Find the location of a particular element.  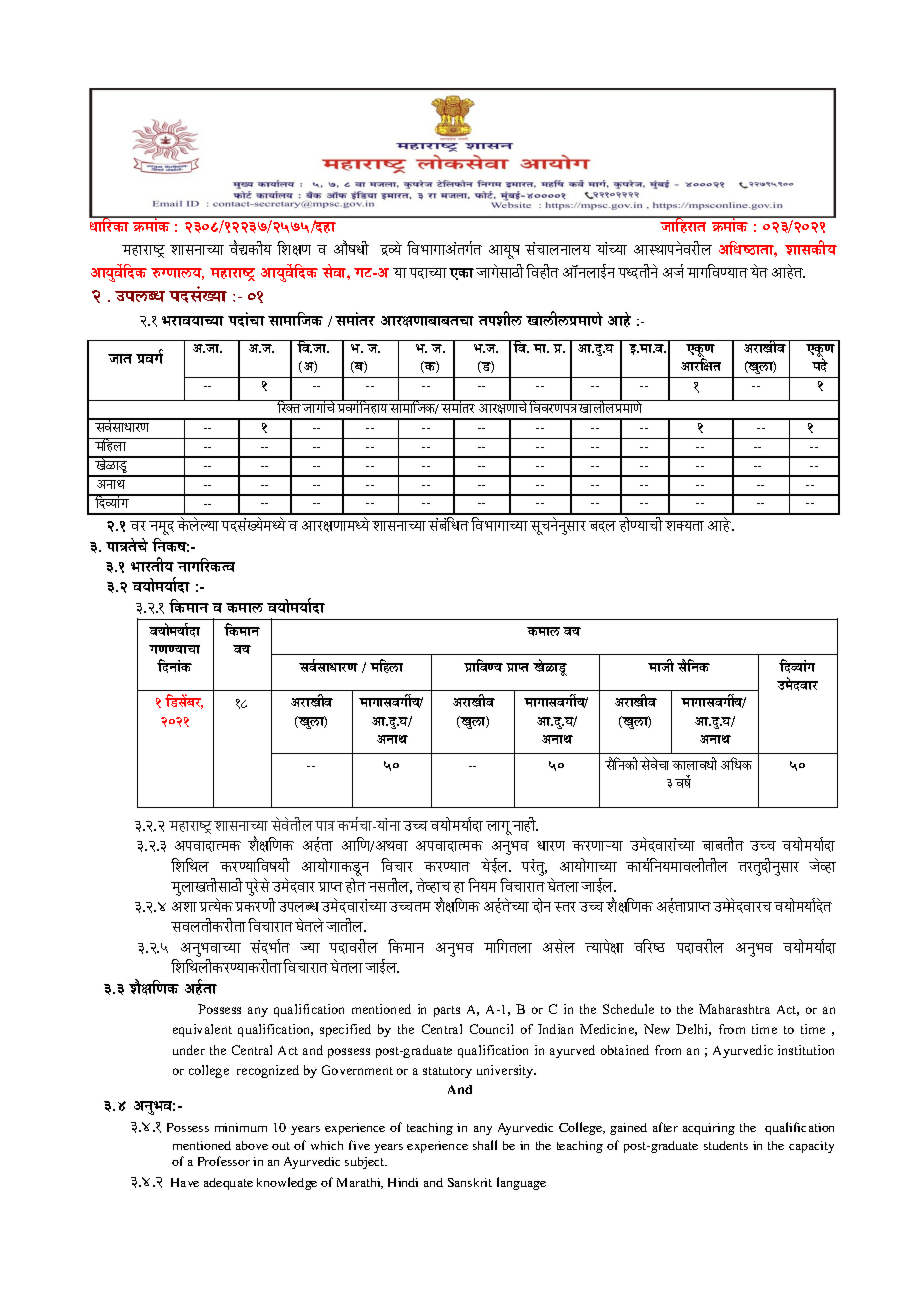

parts is located at coordinates (447, 1011).
